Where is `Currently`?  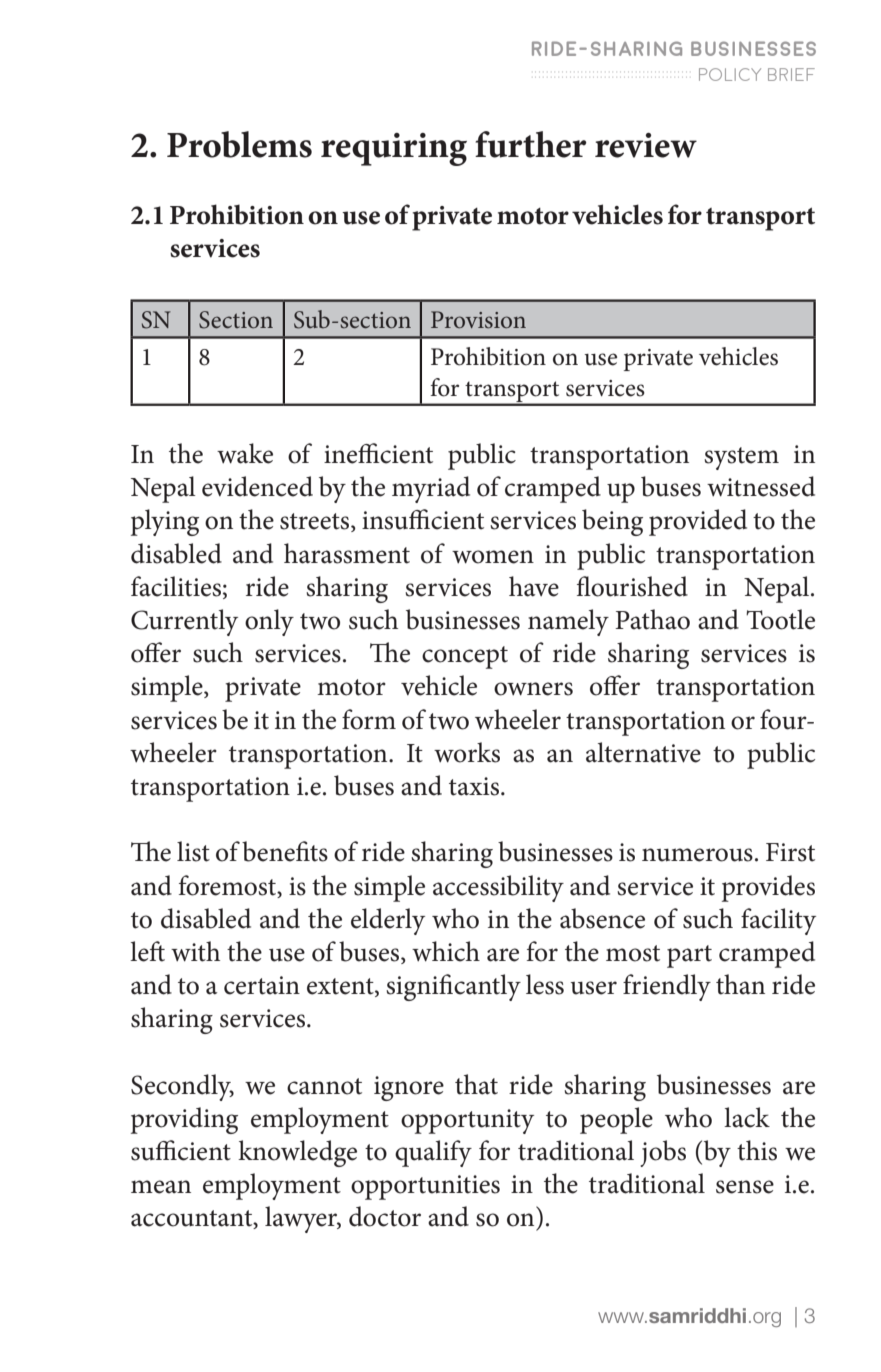
Currently is located at coordinates (184, 622).
